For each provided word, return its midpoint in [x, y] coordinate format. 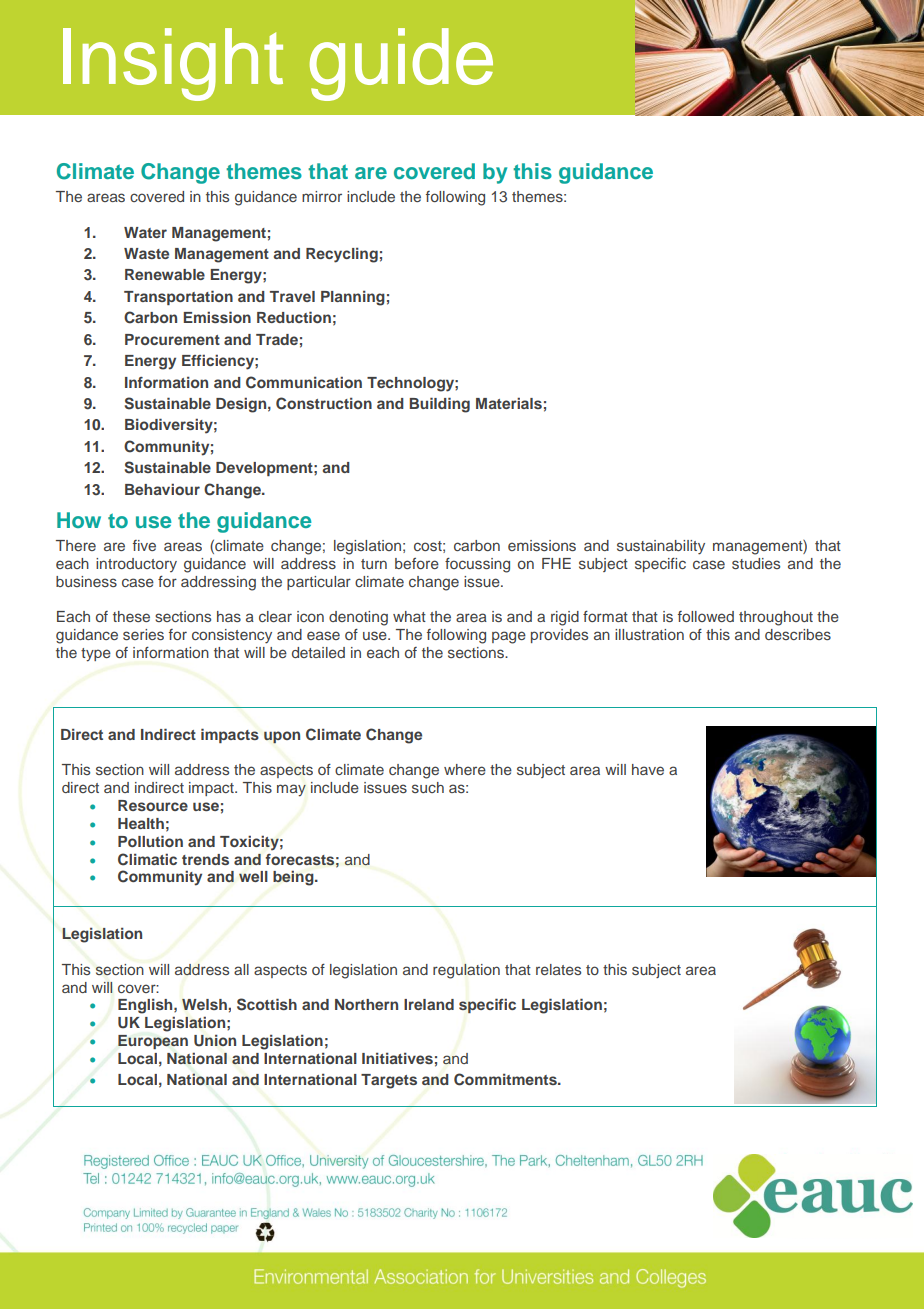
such [428, 787]
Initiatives [397, 1058]
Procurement [172, 339]
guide [401, 64]
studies [756, 563]
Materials [509, 403]
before [417, 563]
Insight [173, 64]
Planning [353, 298]
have [648, 769]
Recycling [342, 255]
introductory [136, 565]
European [153, 1042]
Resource [153, 805]
